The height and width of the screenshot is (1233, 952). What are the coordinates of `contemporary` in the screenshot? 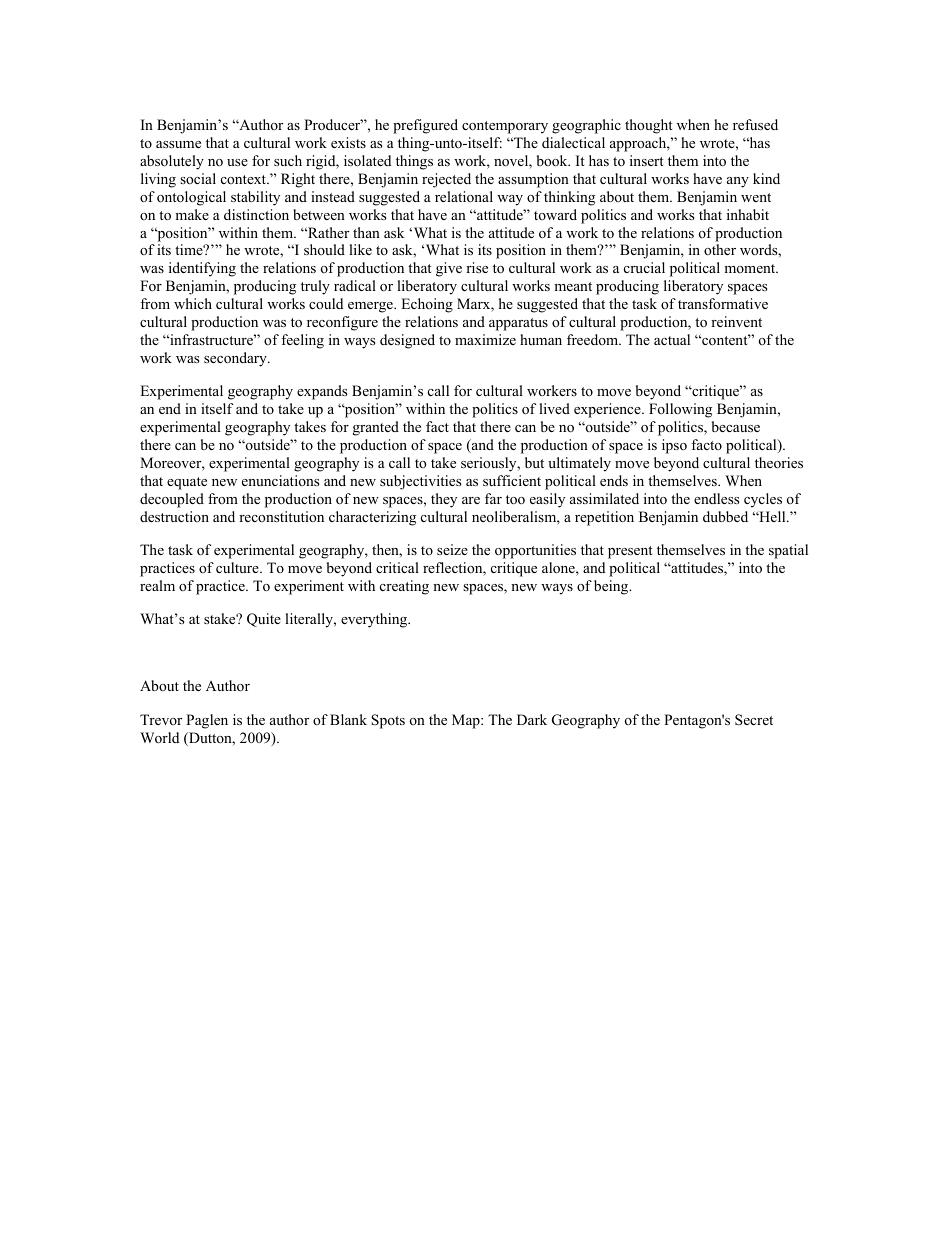 It's located at (505, 127).
